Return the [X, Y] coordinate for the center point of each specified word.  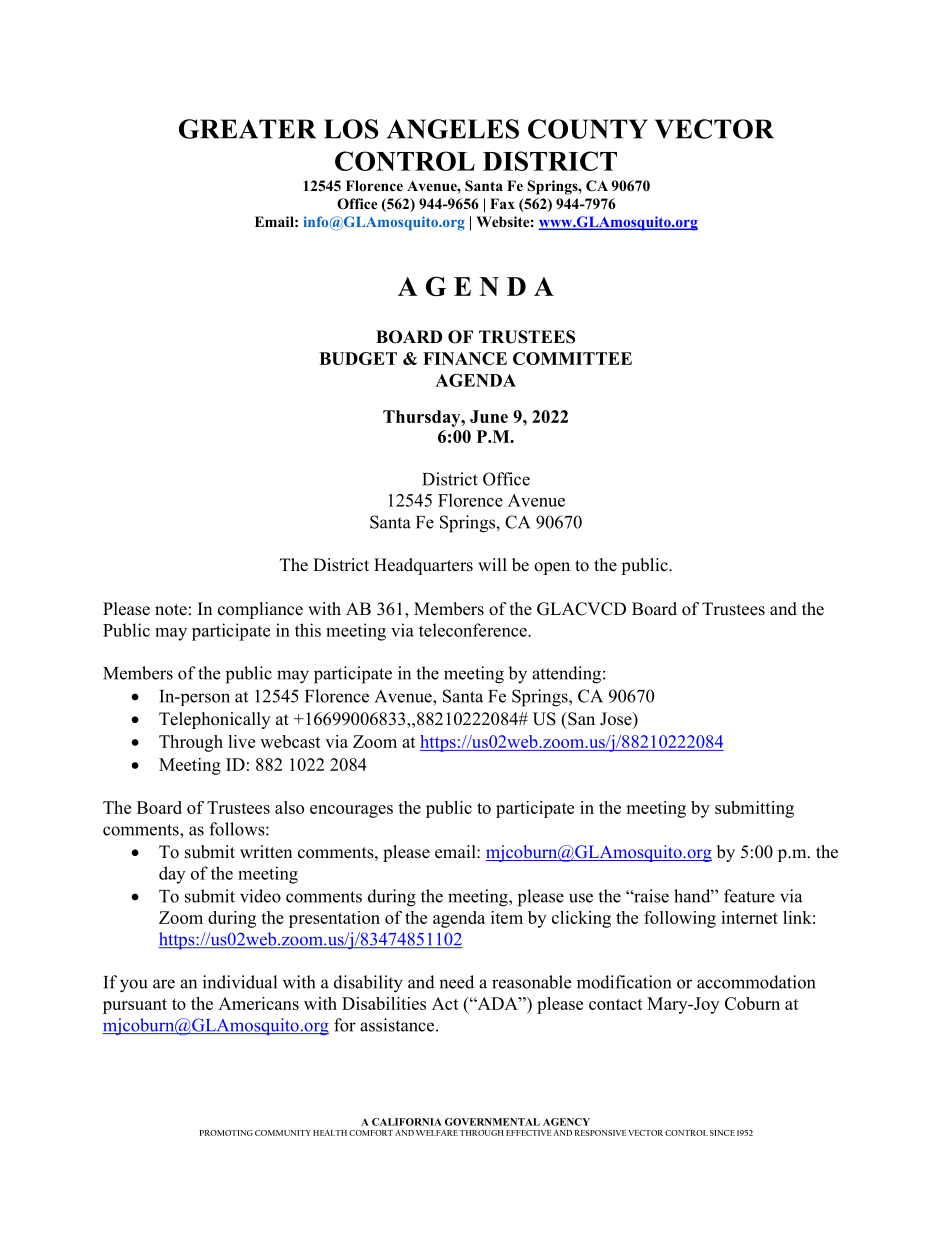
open [552, 568]
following [680, 919]
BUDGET [358, 358]
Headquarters [423, 566]
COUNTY [588, 129]
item [507, 917]
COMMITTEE [572, 358]
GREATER [247, 129]
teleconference [474, 630]
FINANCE [465, 358]
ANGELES [453, 129]
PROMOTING [226, 1133]
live [241, 741]
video [260, 896]
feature [749, 896]
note [171, 610]
